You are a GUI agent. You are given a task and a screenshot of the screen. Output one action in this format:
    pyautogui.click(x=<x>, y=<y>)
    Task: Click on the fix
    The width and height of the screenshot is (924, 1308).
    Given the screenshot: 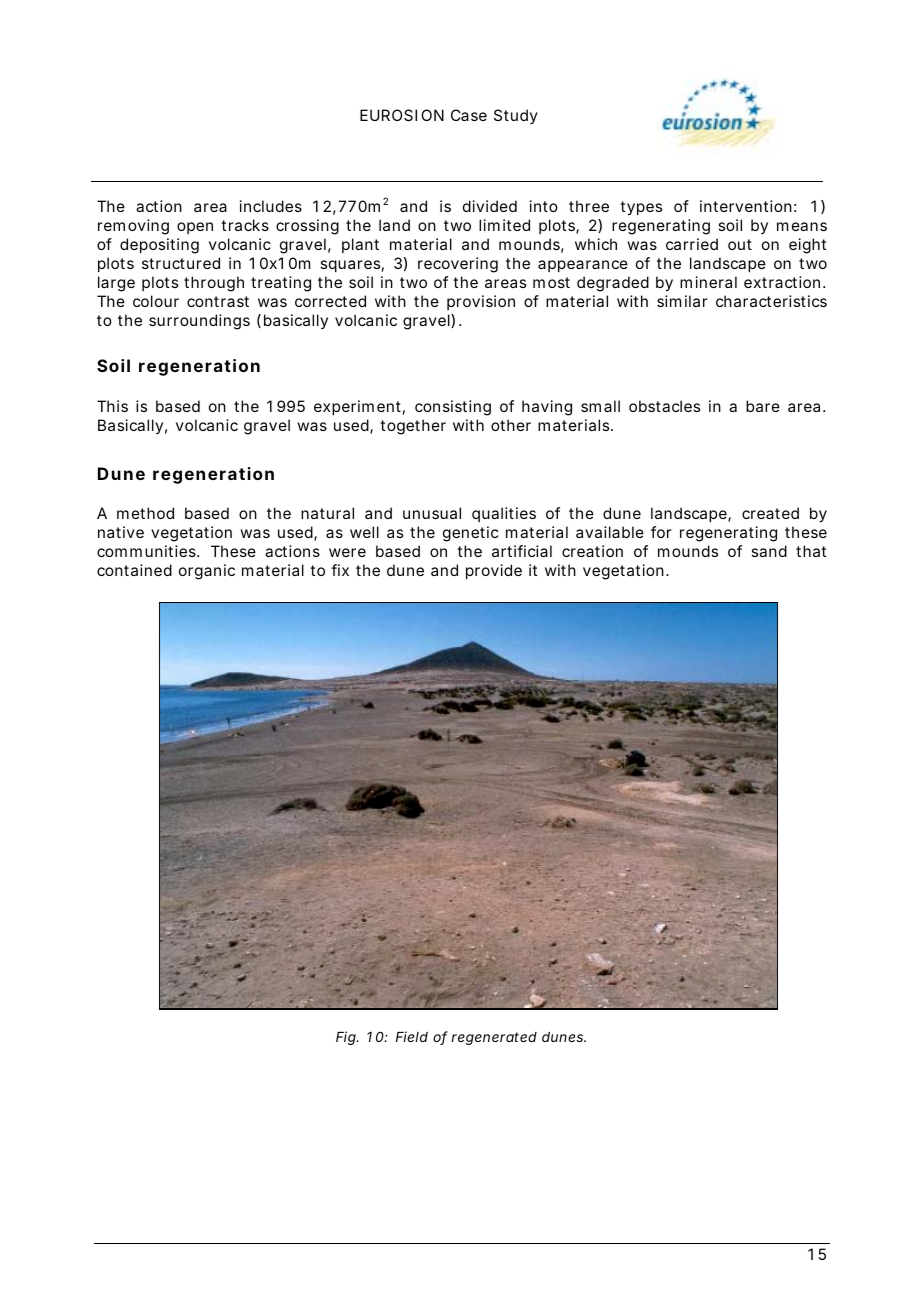 What is the action you would take?
    pyautogui.click(x=340, y=570)
